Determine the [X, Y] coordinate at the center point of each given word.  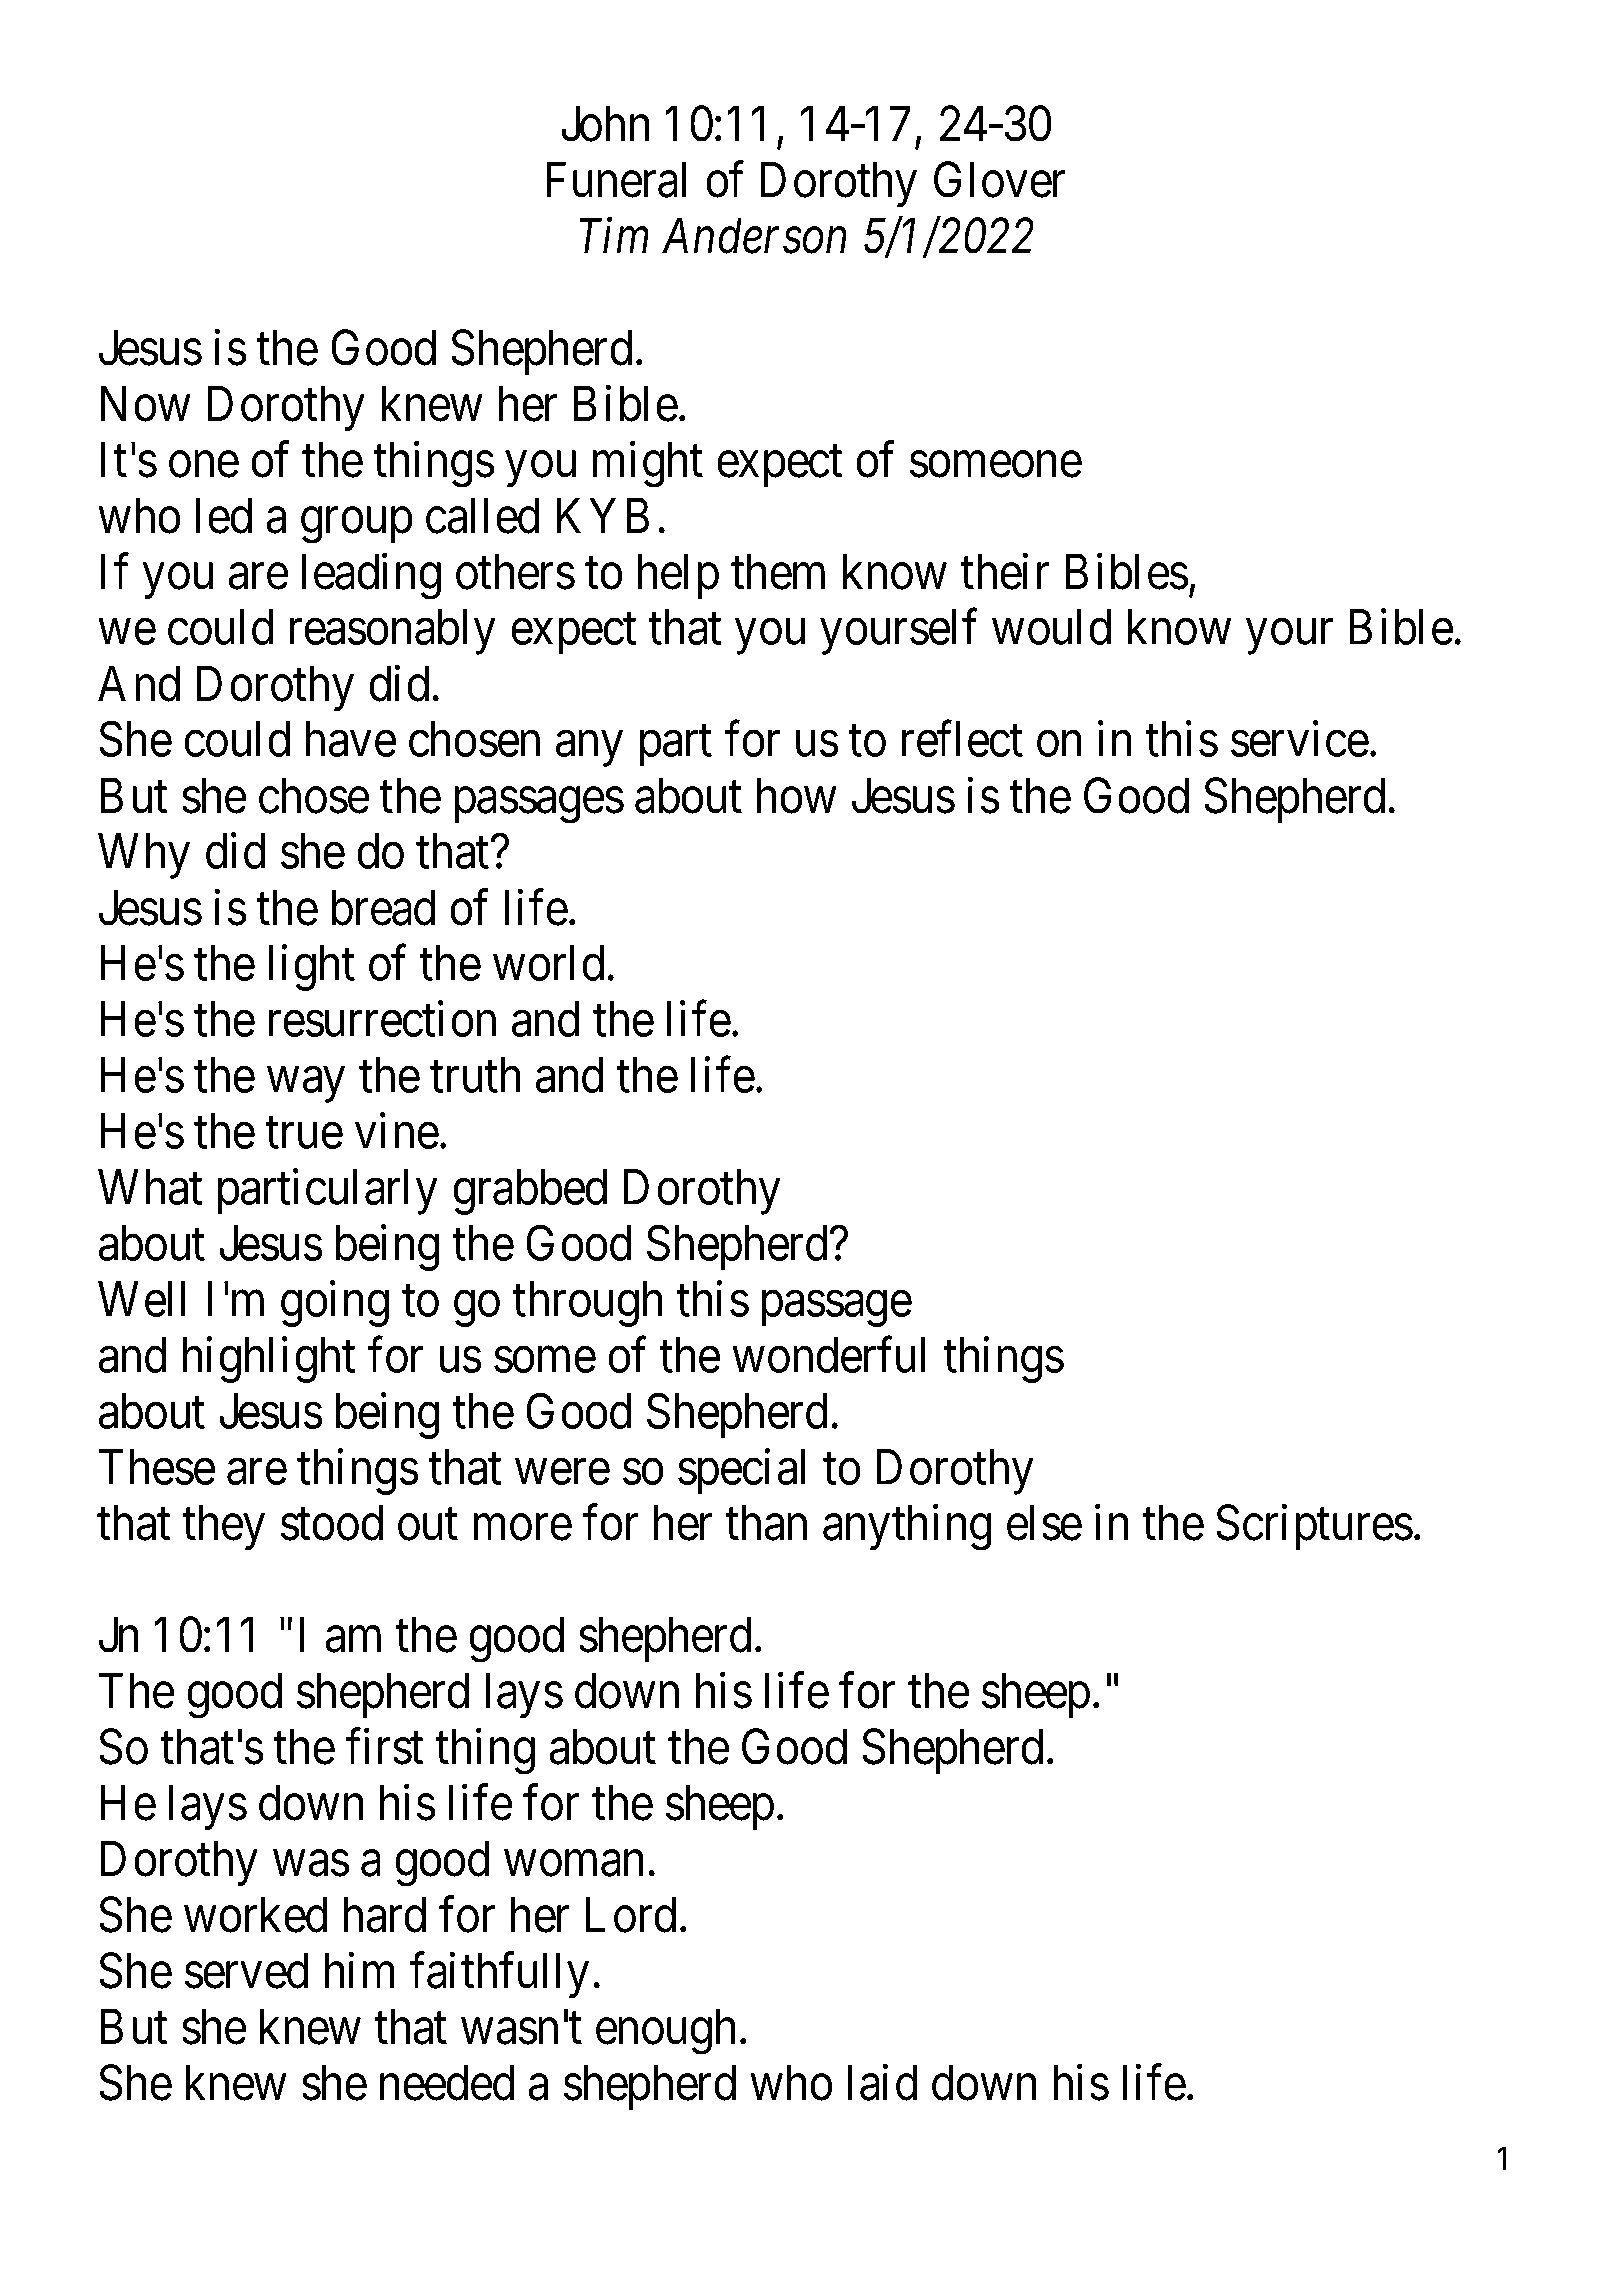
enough [666, 2032]
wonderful [828, 1355]
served [246, 1970]
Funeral [616, 180]
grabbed [530, 1192]
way [306, 1085]
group [357, 526]
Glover [1000, 180]
